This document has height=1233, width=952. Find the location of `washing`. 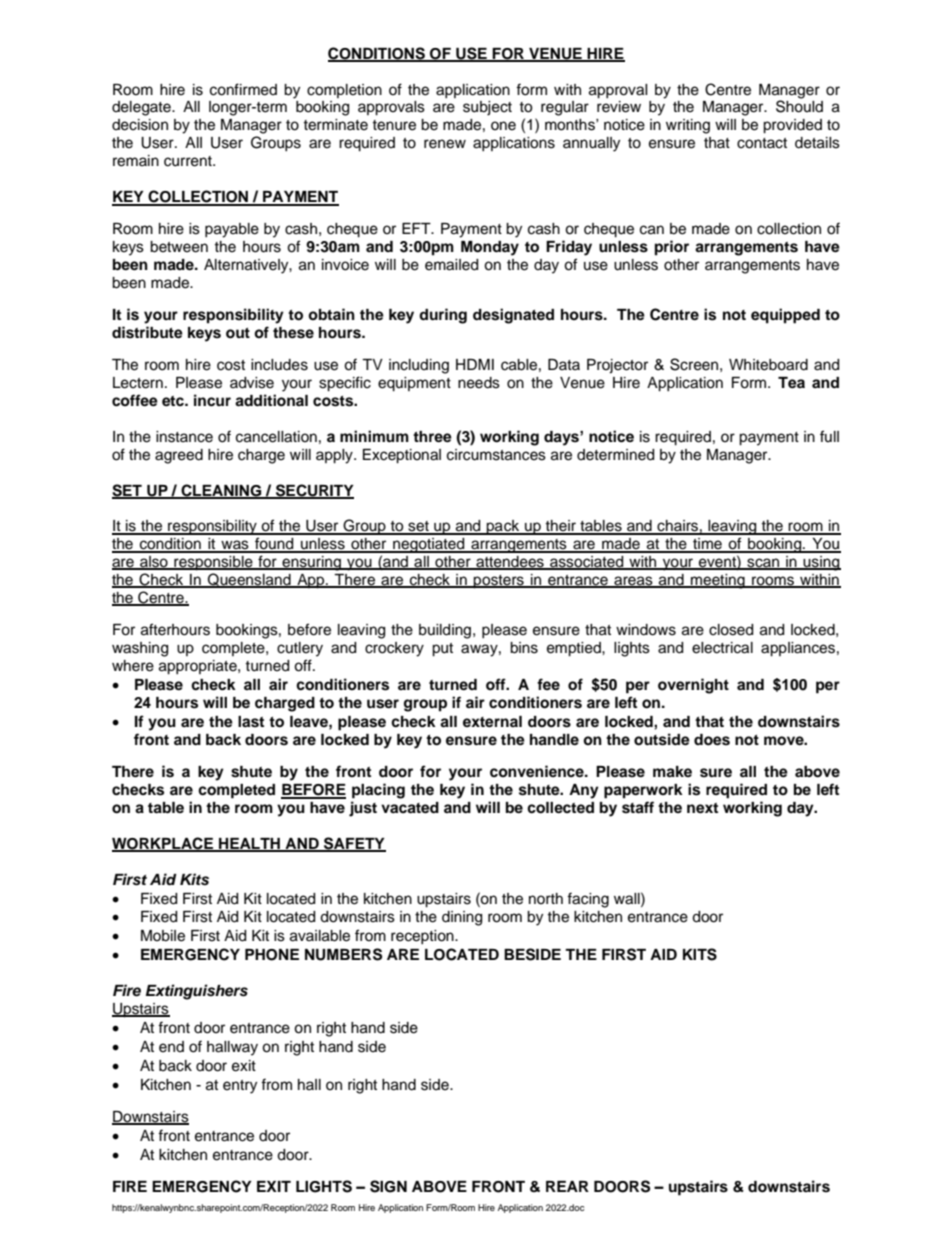

washing is located at coordinates (140, 649).
